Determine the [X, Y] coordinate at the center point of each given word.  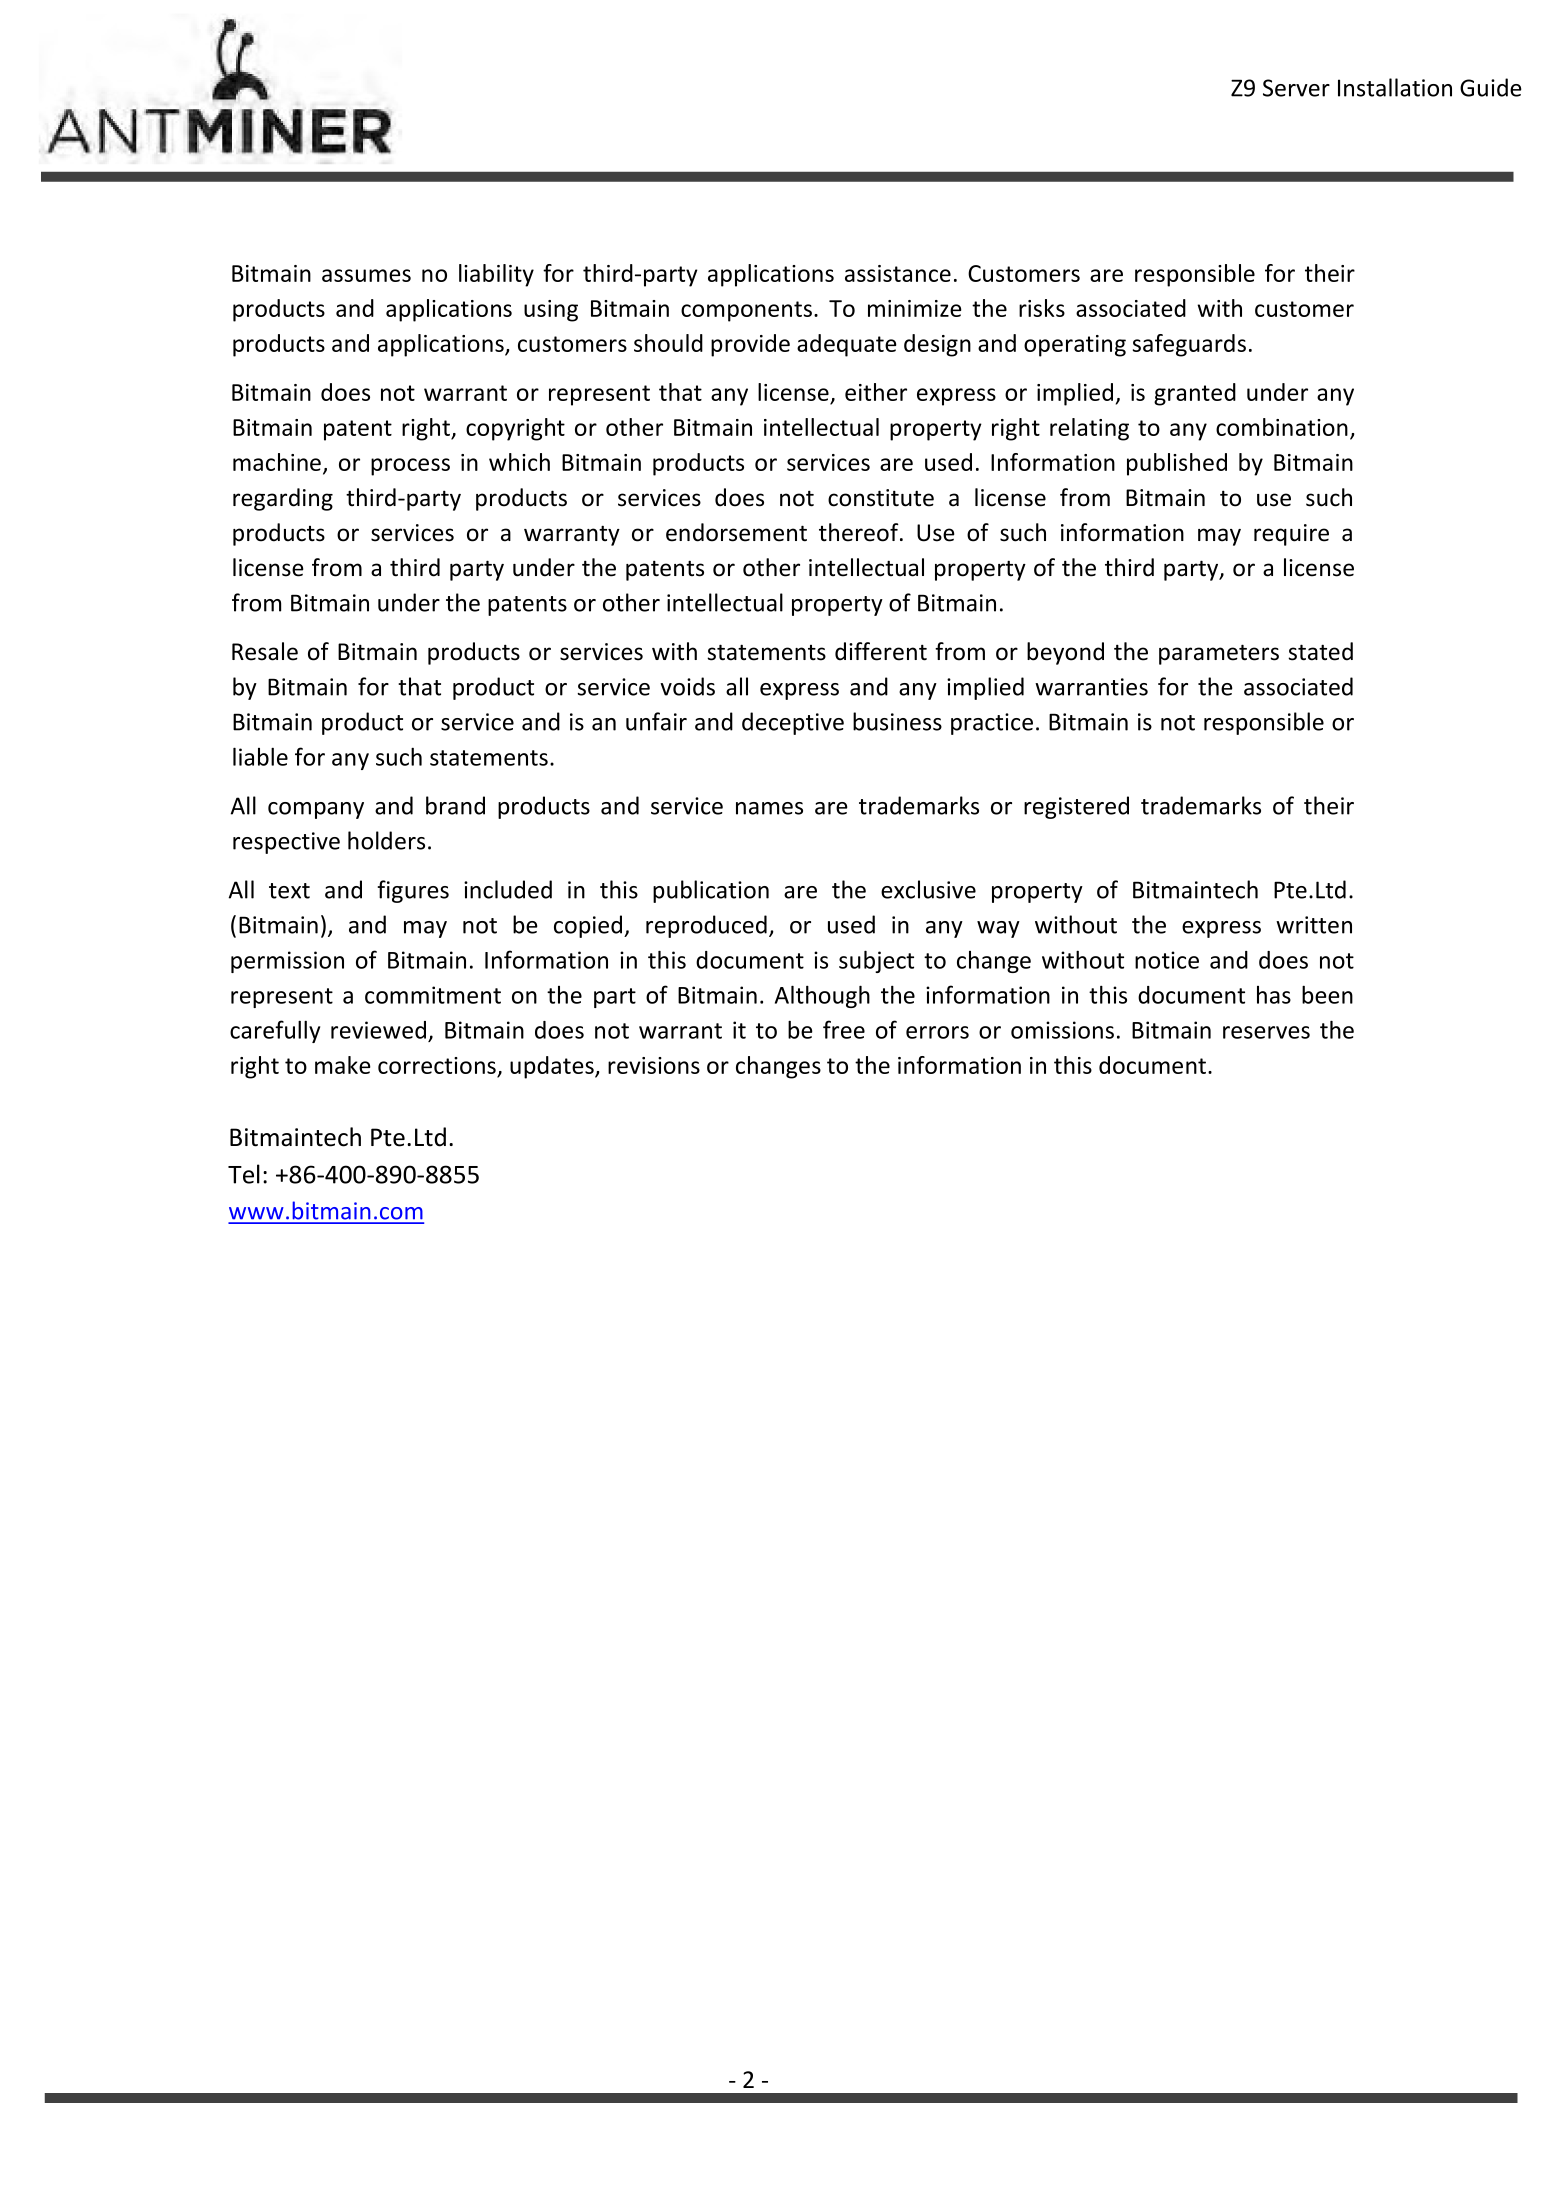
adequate [847, 345]
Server [1296, 88]
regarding [283, 499]
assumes [366, 275]
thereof [860, 532]
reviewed [378, 1030]
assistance [898, 273]
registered [1076, 807]
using [551, 311]
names [769, 808]
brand [455, 805]
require [1291, 535]
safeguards [1189, 345]
